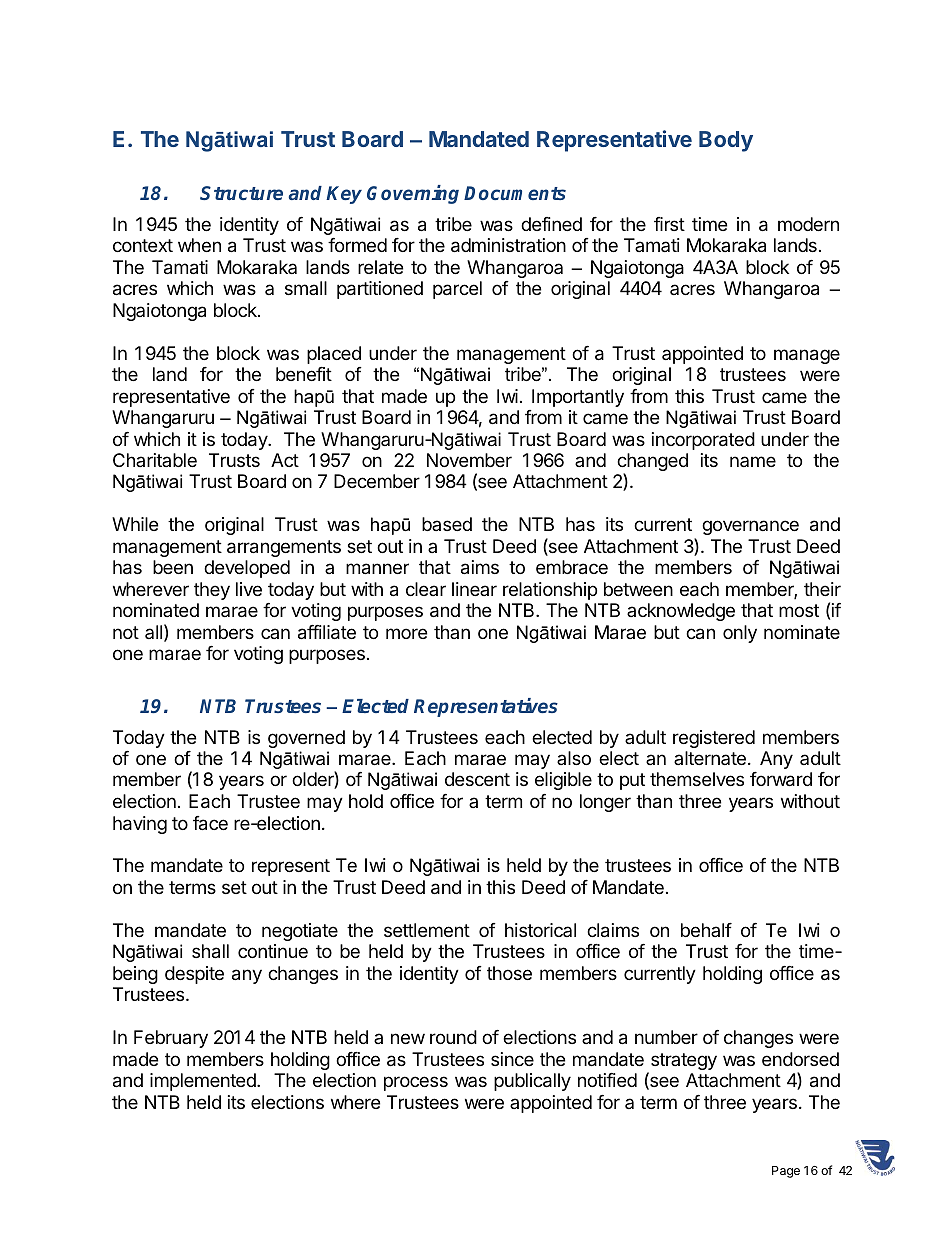 This screenshot has width=952, height=1233. Describe the element at coordinates (509, 973) in the screenshot. I see `those` at that location.
